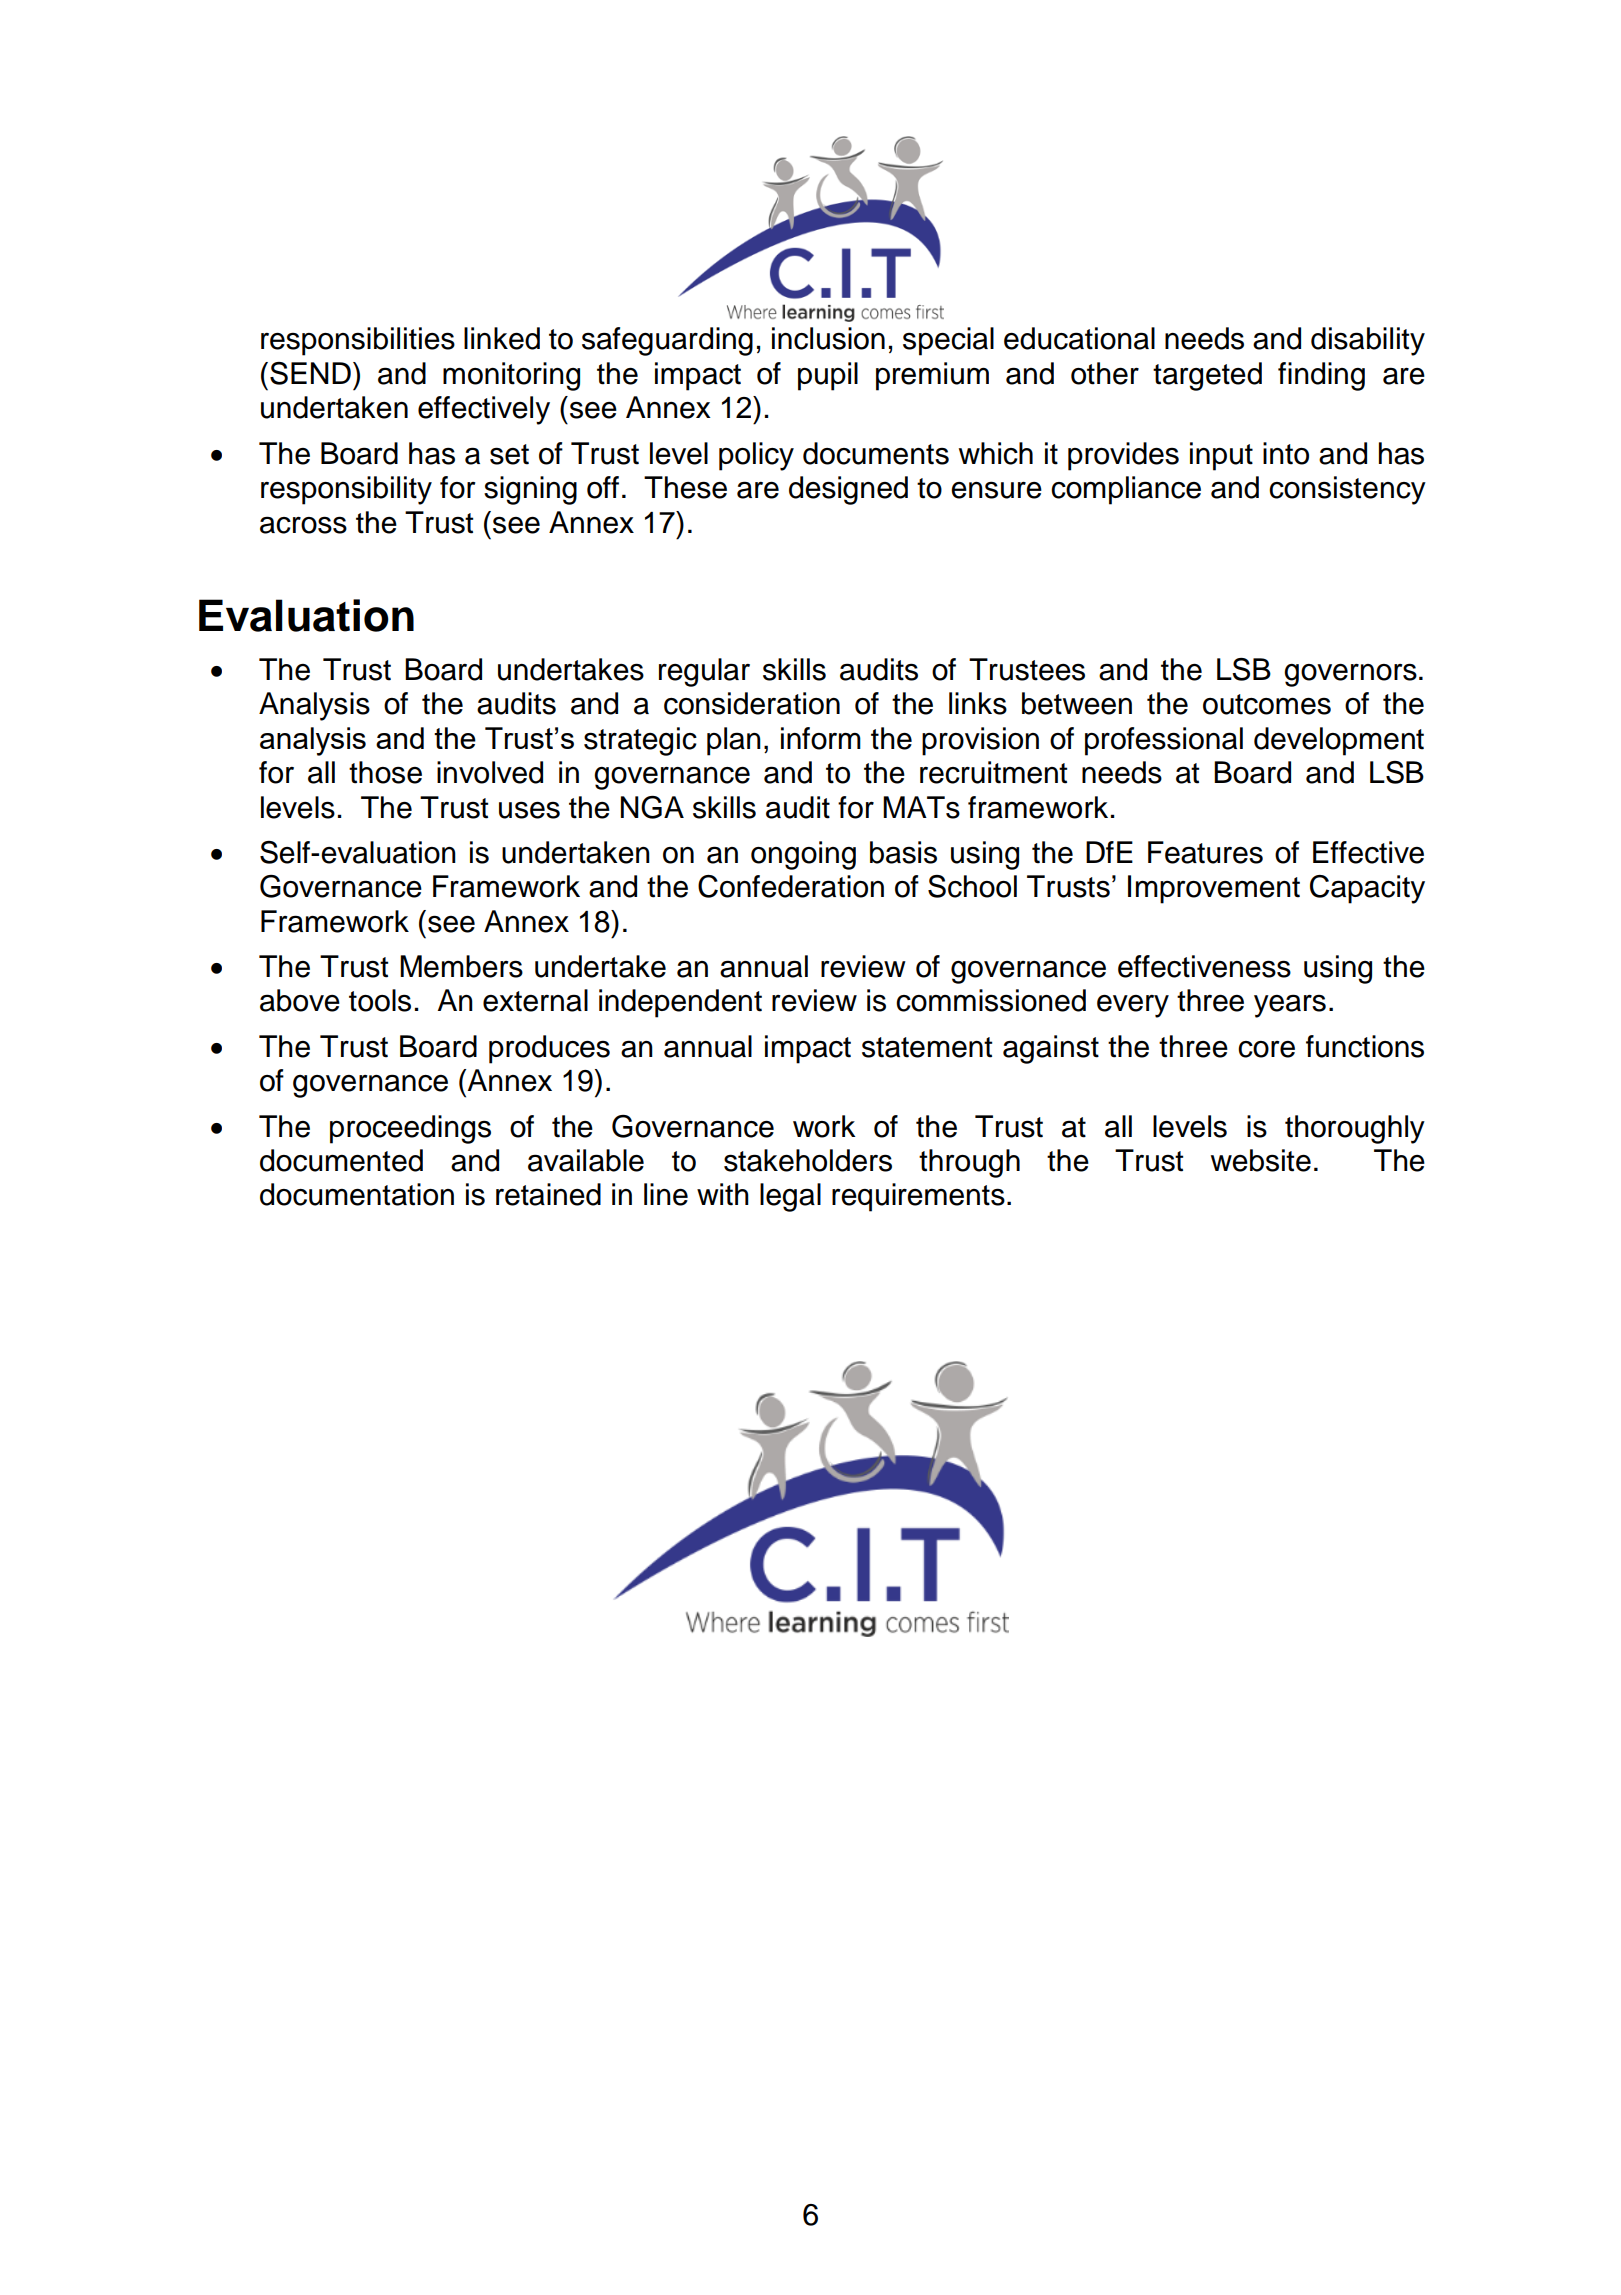 This screenshot has width=1621, height=2295. Describe the element at coordinates (1290, 1006) in the screenshot. I see `years` at that location.
